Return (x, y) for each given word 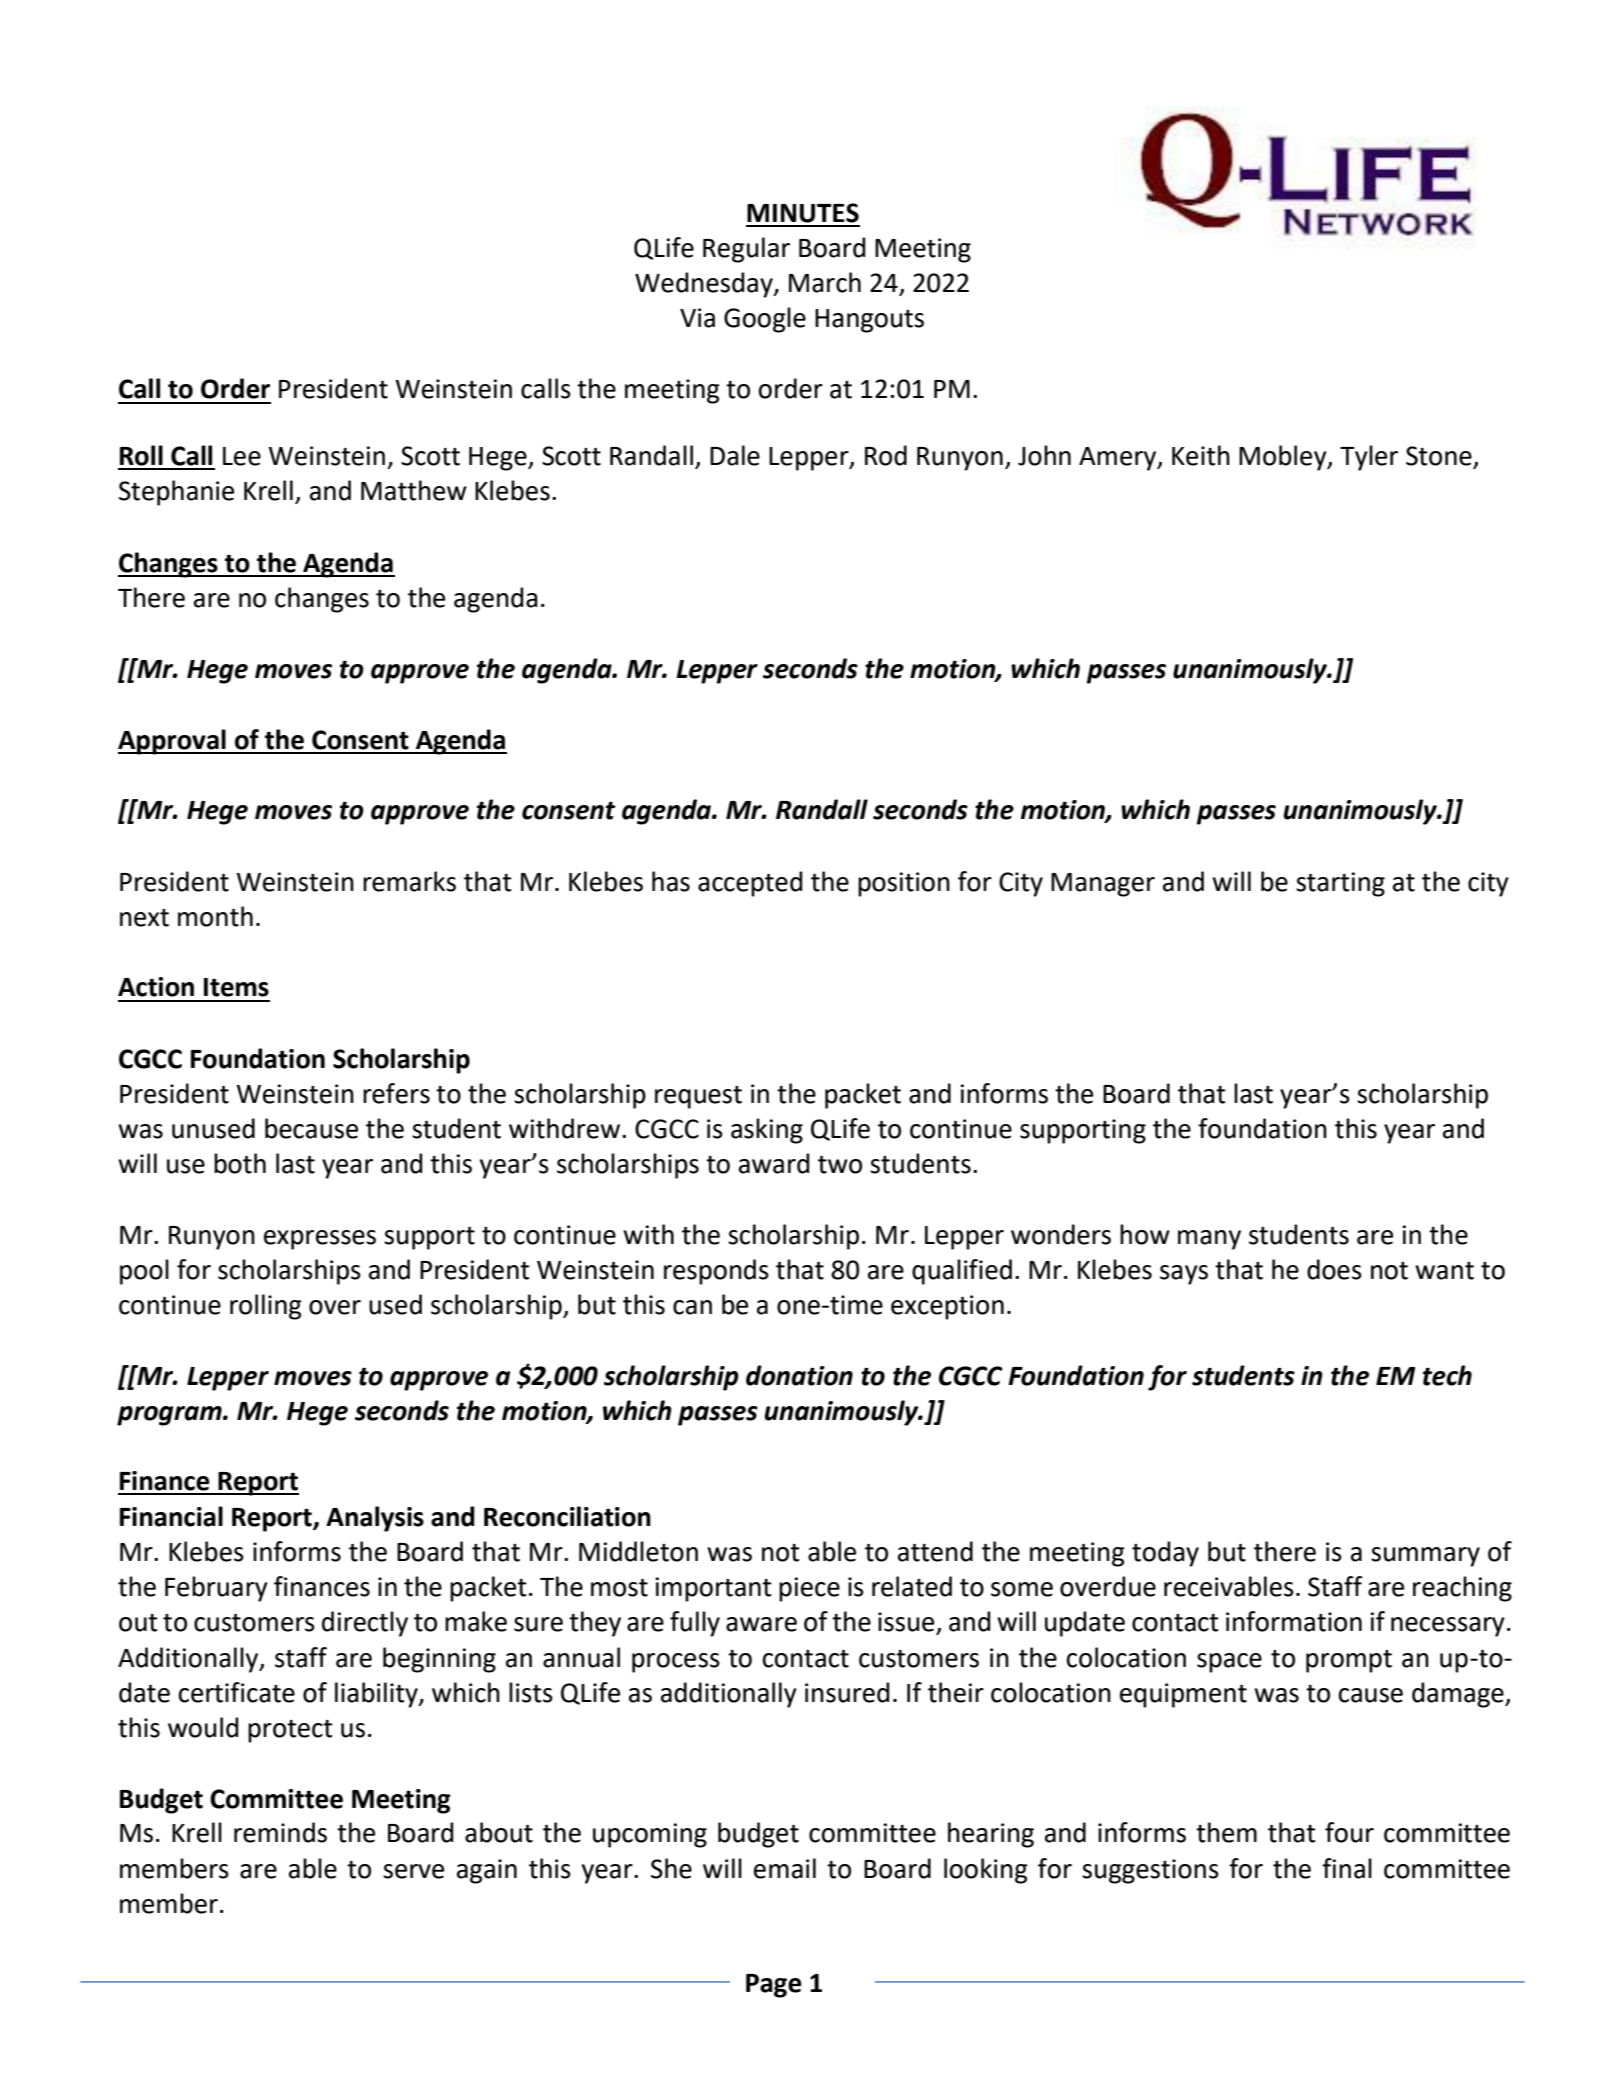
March (825, 282)
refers (396, 1093)
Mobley (1284, 458)
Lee (242, 456)
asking (767, 1131)
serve (413, 1871)
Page (774, 1986)
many (1209, 1240)
